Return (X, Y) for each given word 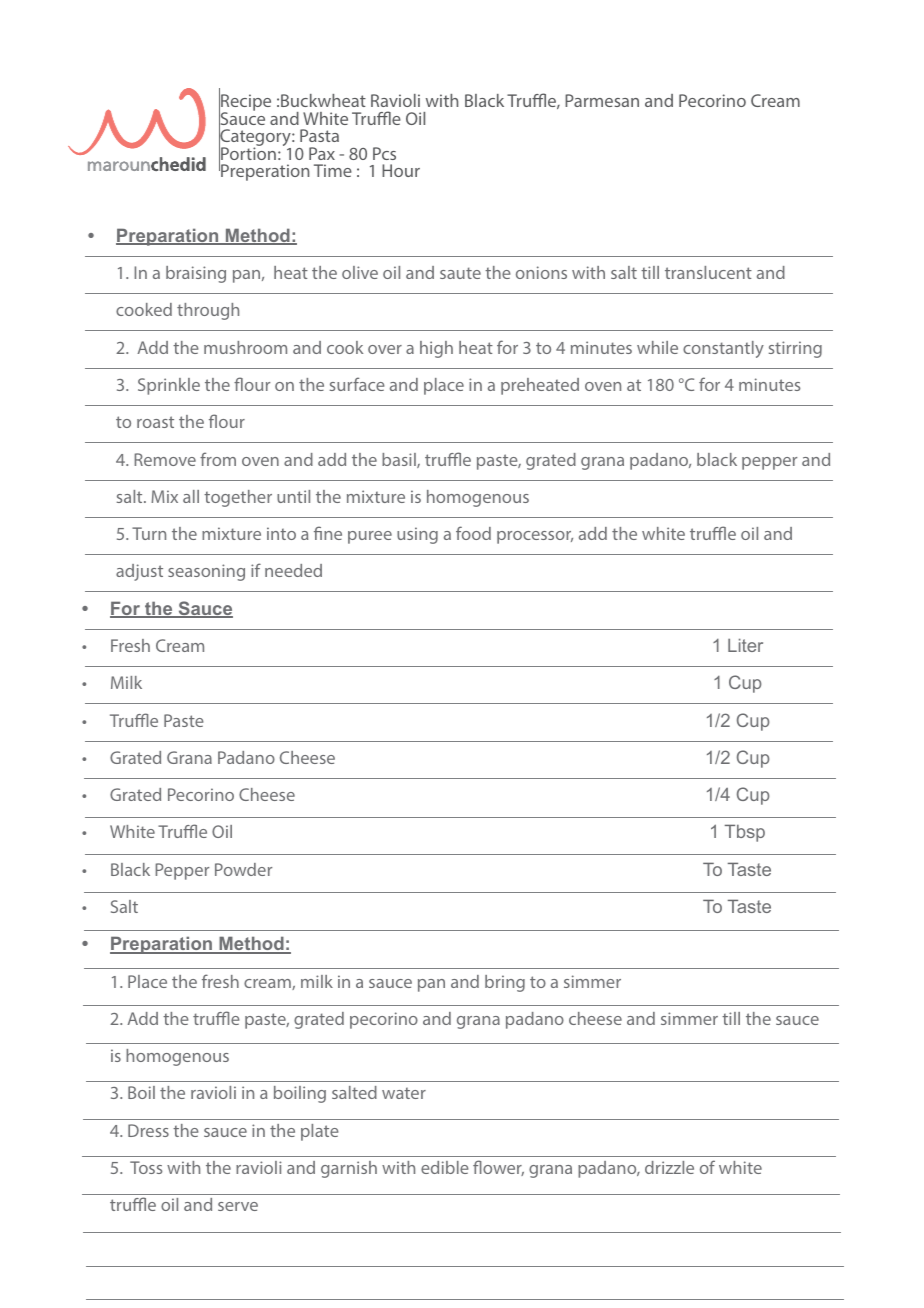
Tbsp (745, 833)
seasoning (206, 572)
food (473, 533)
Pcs (384, 153)
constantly (723, 349)
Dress (148, 1130)
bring (505, 983)
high (436, 349)
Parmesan (602, 100)
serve (238, 1206)
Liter (745, 645)
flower (498, 1168)
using (417, 535)
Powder (243, 869)
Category (256, 138)
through (208, 311)
